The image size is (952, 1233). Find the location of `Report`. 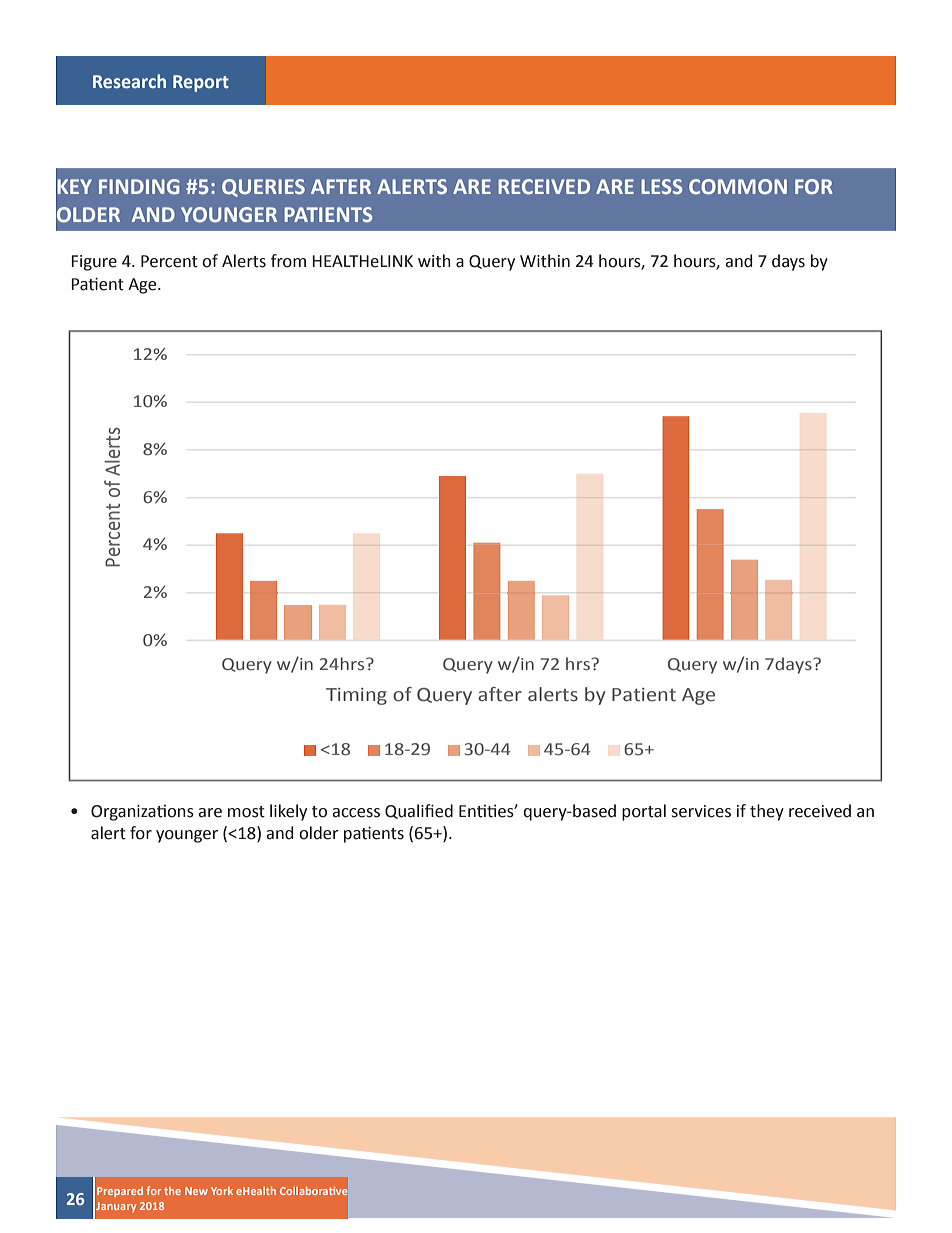

Report is located at coordinates (201, 83).
